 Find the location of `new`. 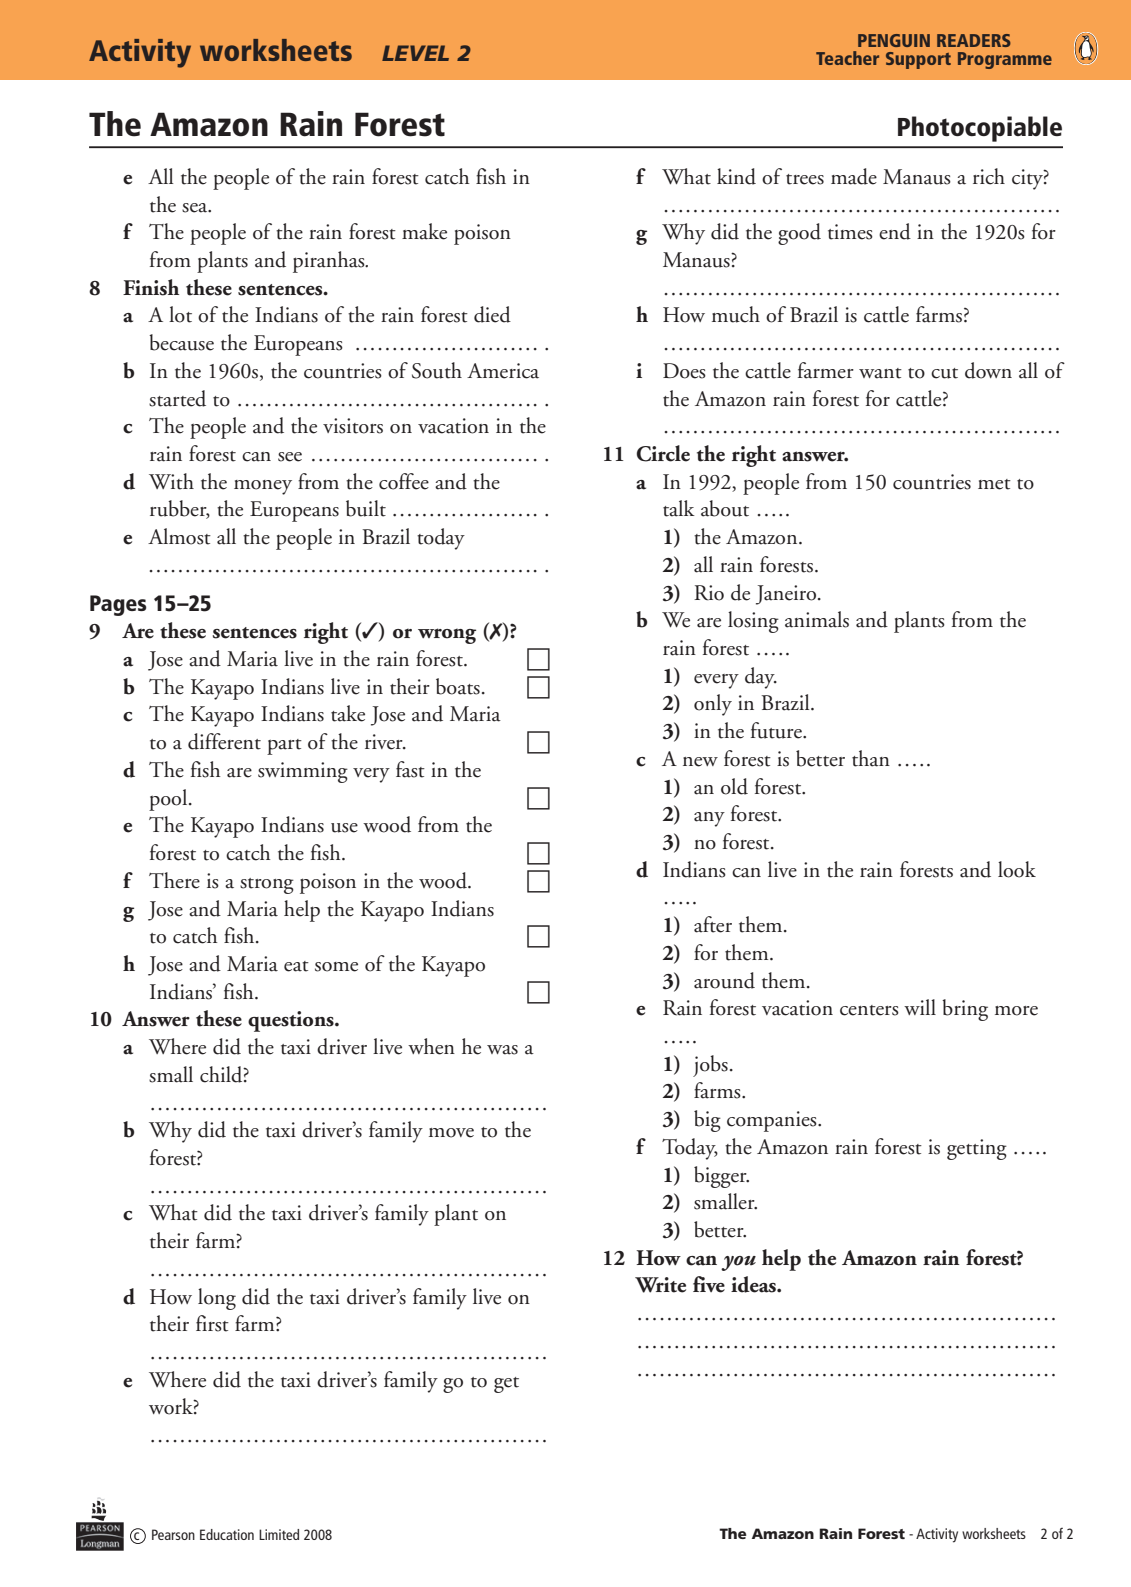

new is located at coordinates (700, 762).
